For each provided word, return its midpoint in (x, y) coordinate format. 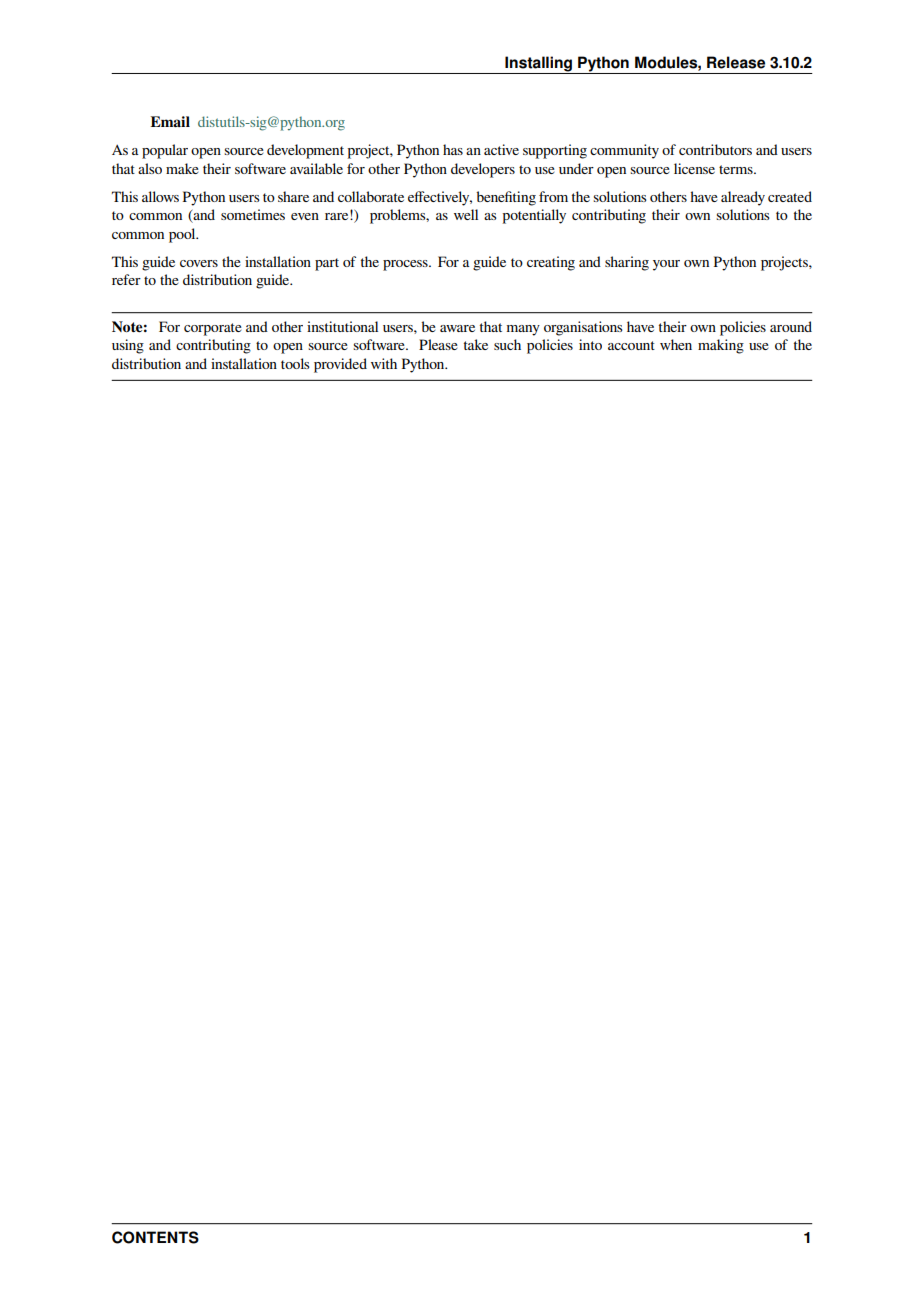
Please (438, 344)
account (631, 345)
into (590, 344)
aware (457, 328)
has (453, 149)
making (721, 346)
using (128, 346)
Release (736, 62)
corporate (213, 329)
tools (295, 363)
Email (170, 121)
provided (340, 365)
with (384, 363)
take (476, 344)
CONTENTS (155, 1237)
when (676, 344)
